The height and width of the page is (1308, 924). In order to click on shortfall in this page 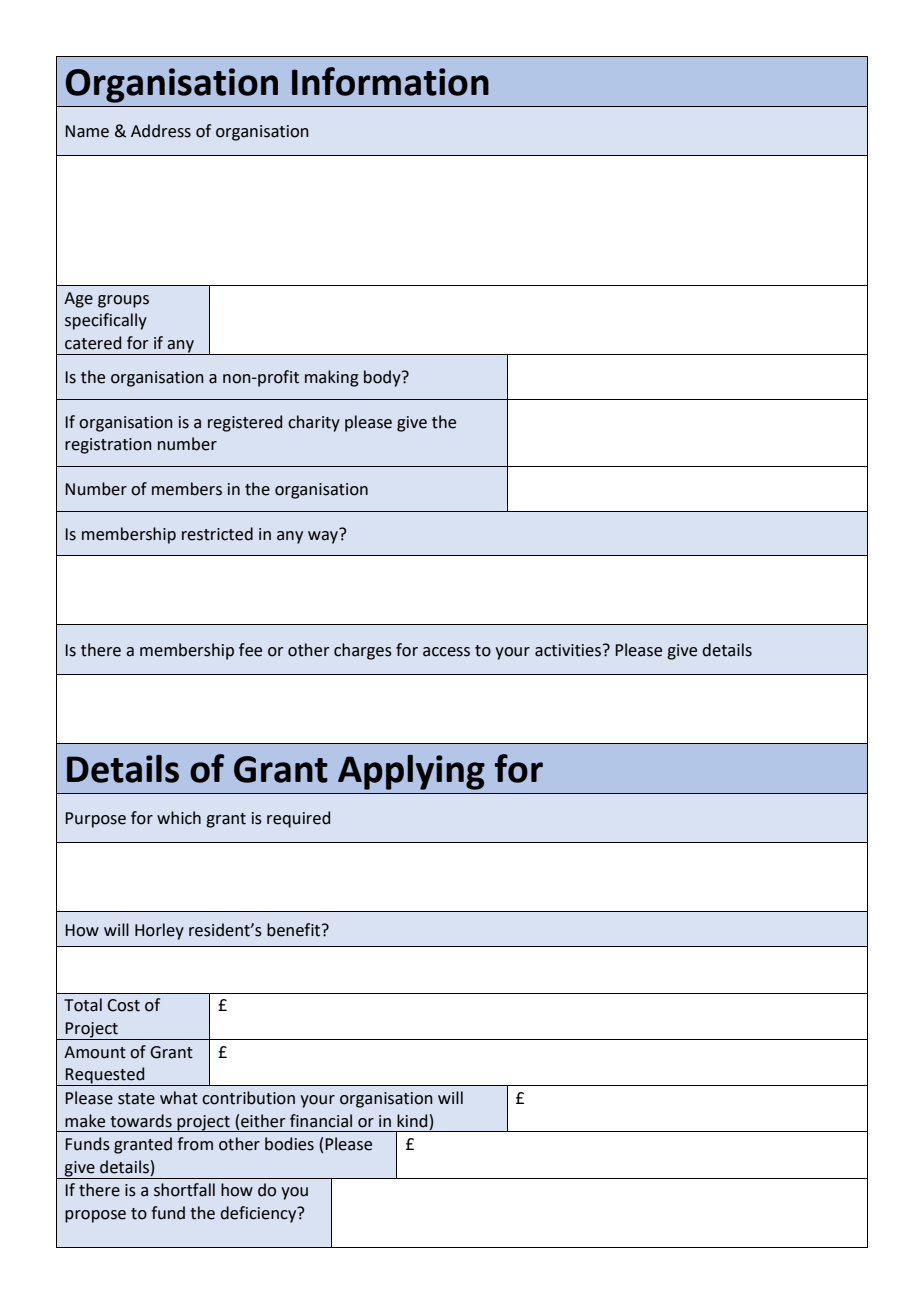, I will do `click(184, 1190)`.
